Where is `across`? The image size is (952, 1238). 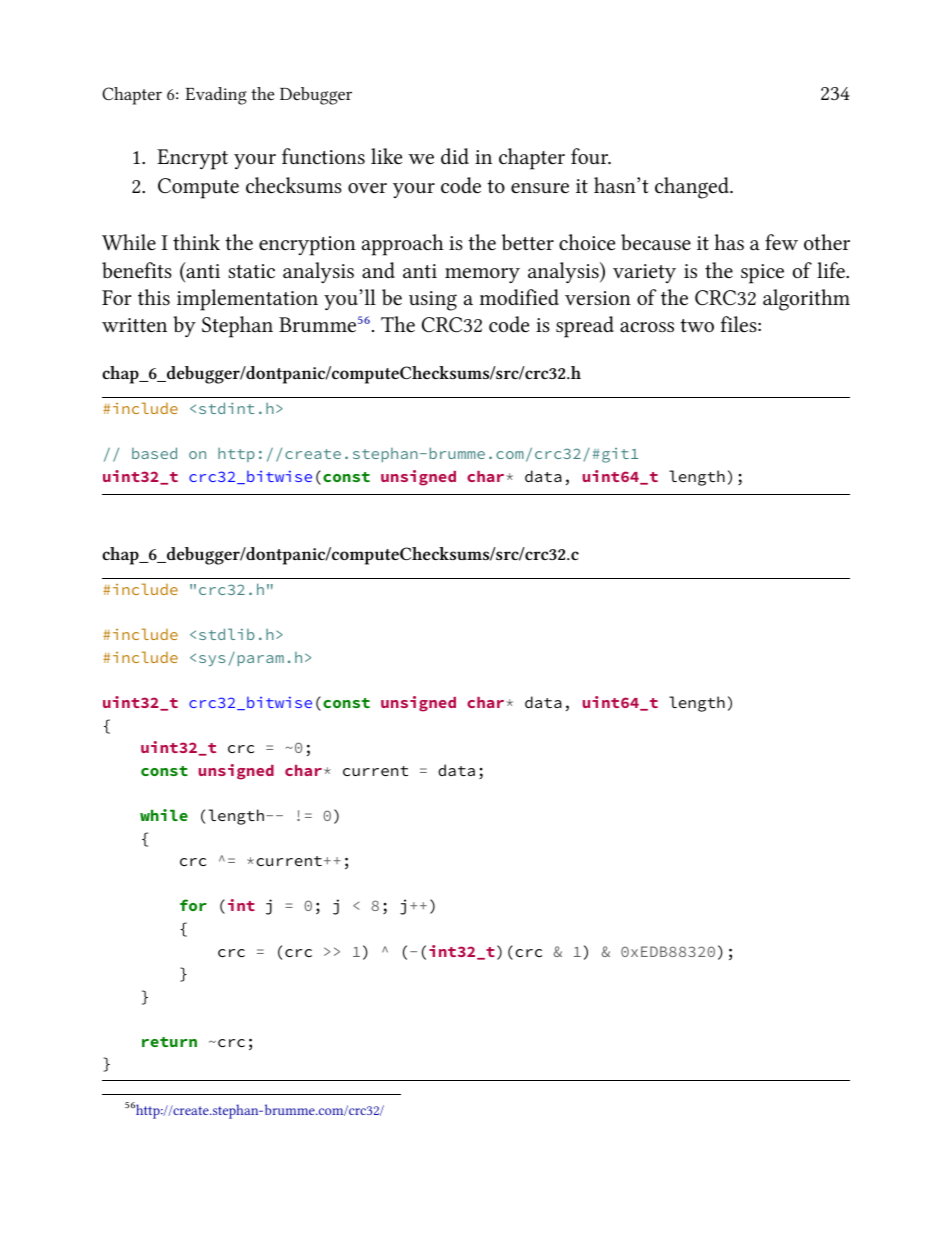
across is located at coordinates (647, 327).
